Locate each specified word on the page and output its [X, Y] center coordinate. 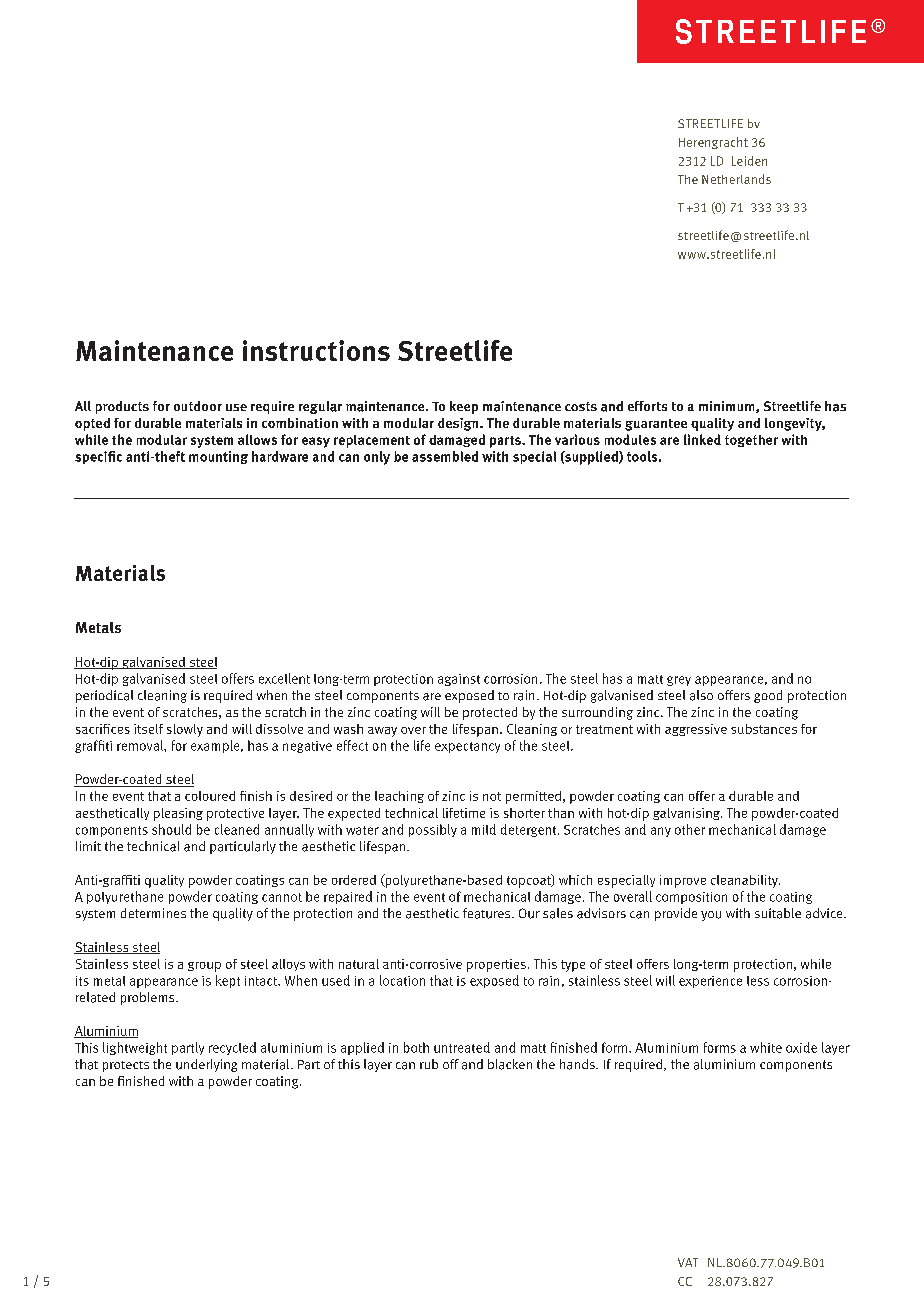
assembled [445, 456]
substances [764, 729]
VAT [688, 1262]
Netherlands [736, 179]
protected [490, 713]
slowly [185, 730]
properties [496, 965]
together [751, 441]
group [204, 967]
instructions [316, 350]
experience [710, 982]
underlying [206, 1065]
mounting [218, 457]
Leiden [749, 161]
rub [429, 1064]
